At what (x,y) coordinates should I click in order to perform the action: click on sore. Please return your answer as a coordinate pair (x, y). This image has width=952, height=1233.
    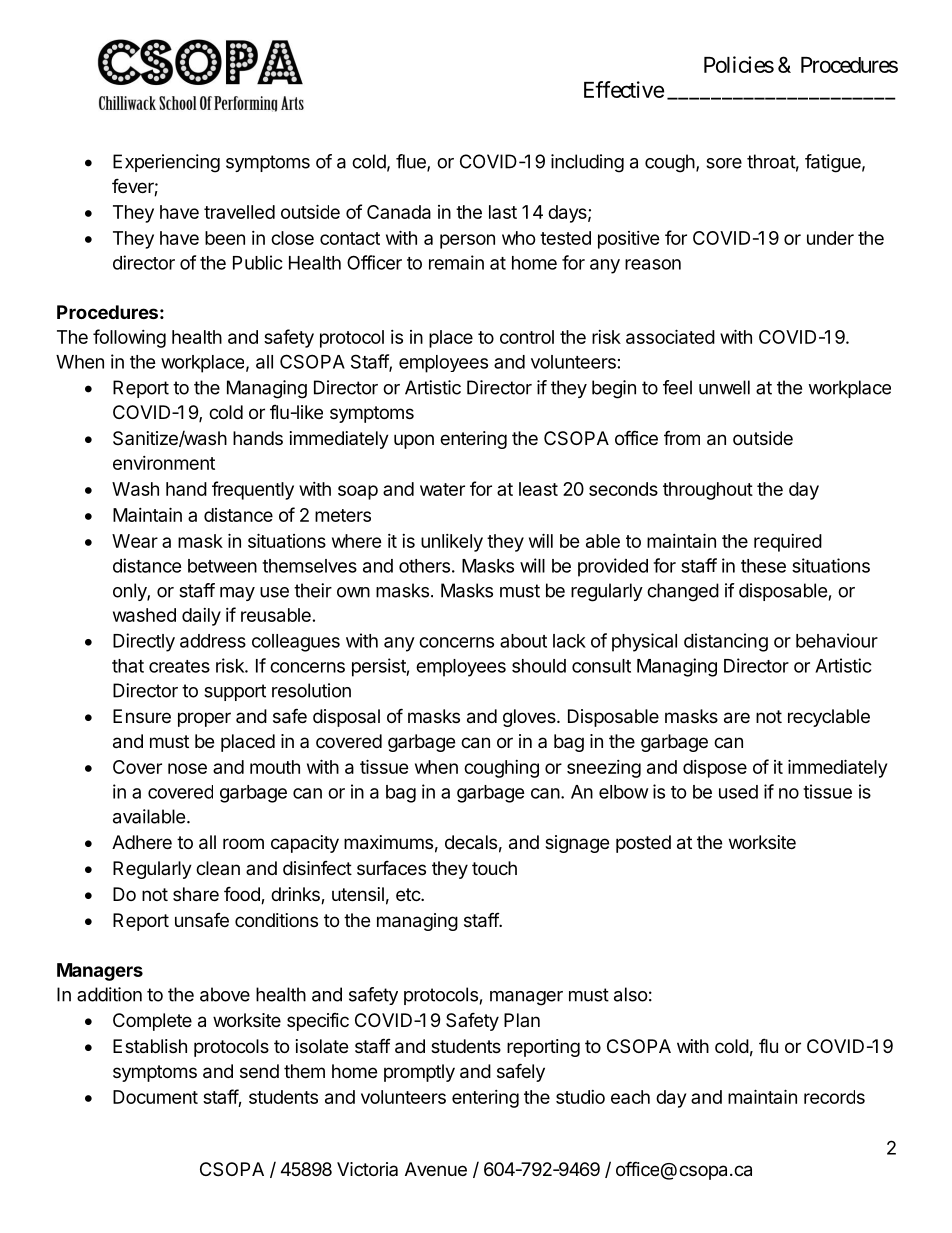
    Looking at the image, I should click on (724, 163).
